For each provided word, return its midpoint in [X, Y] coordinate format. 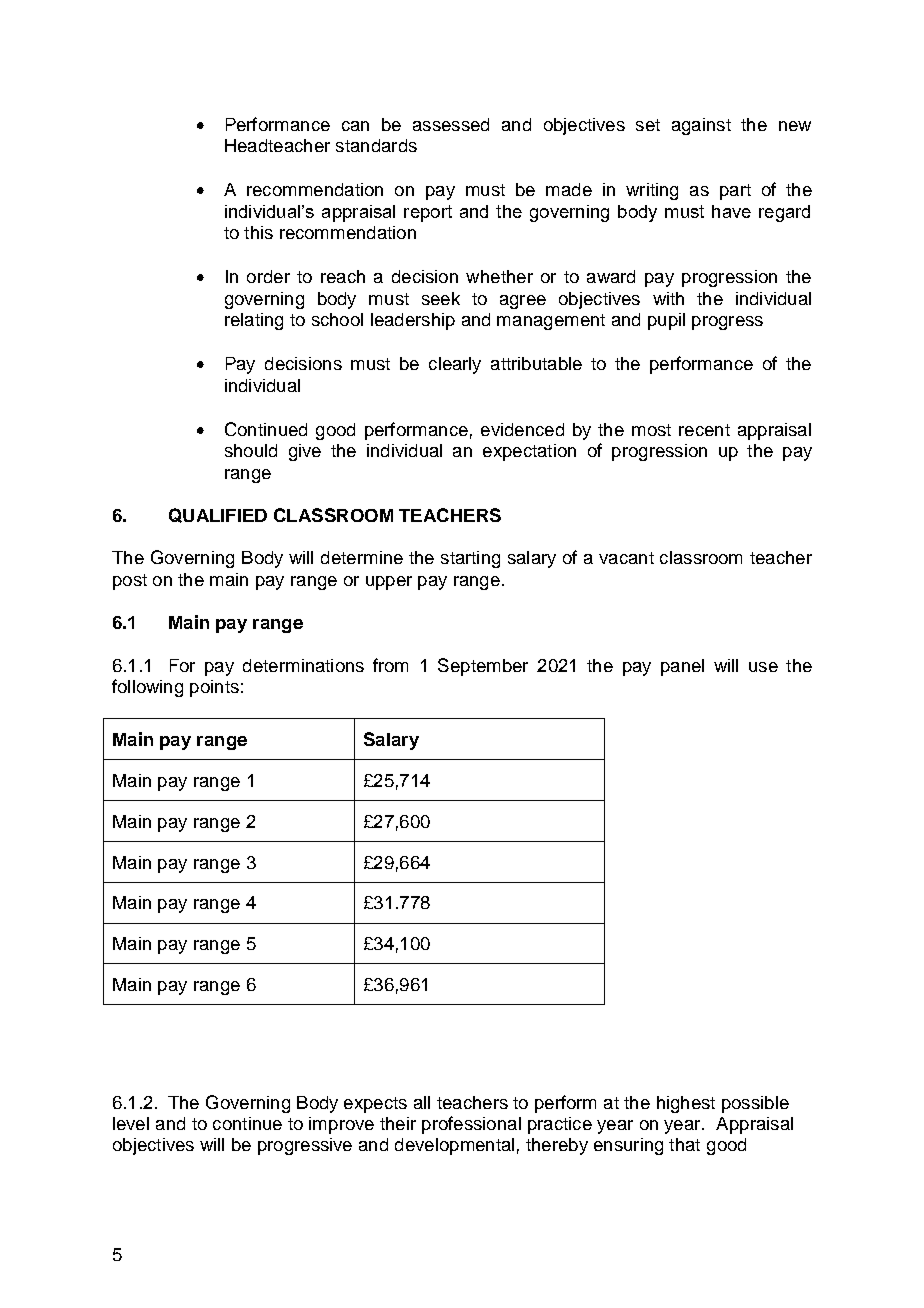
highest [686, 1104]
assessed [451, 124]
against [701, 126]
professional [471, 1125]
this [258, 232]
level [131, 1123]
